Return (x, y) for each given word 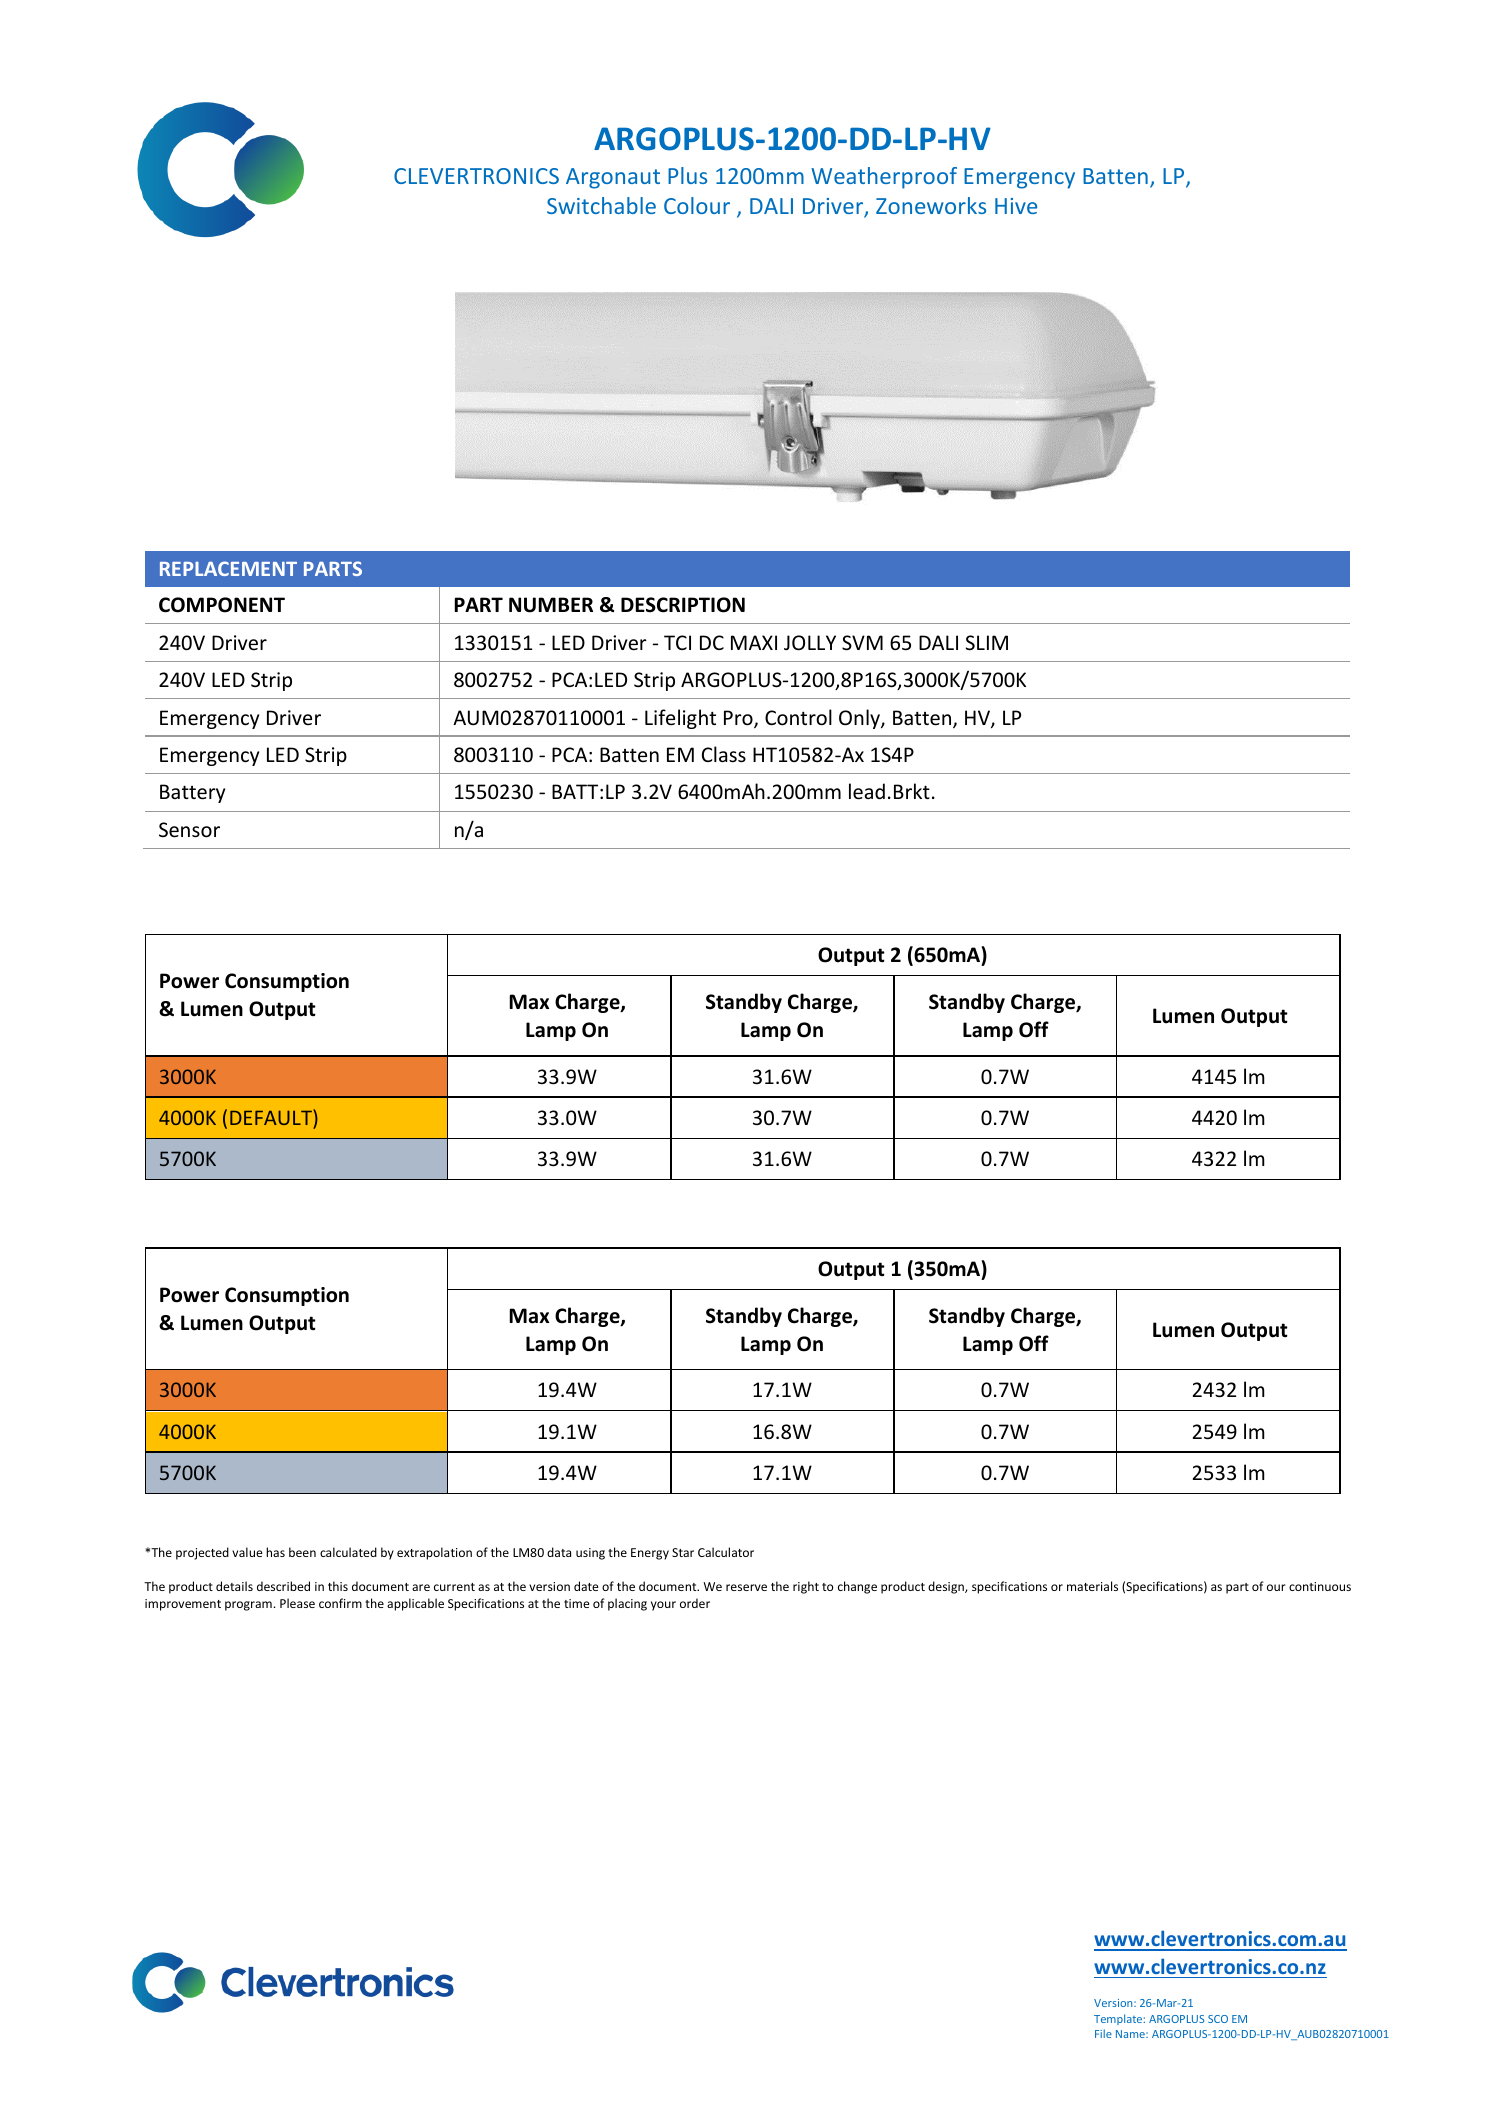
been (302, 1552)
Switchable (601, 205)
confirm (340, 1603)
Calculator (726, 1552)
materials (1092, 1586)
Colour (697, 205)
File (1103, 2033)
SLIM (987, 643)
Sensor (189, 830)
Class (724, 754)
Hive (1016, 206)
